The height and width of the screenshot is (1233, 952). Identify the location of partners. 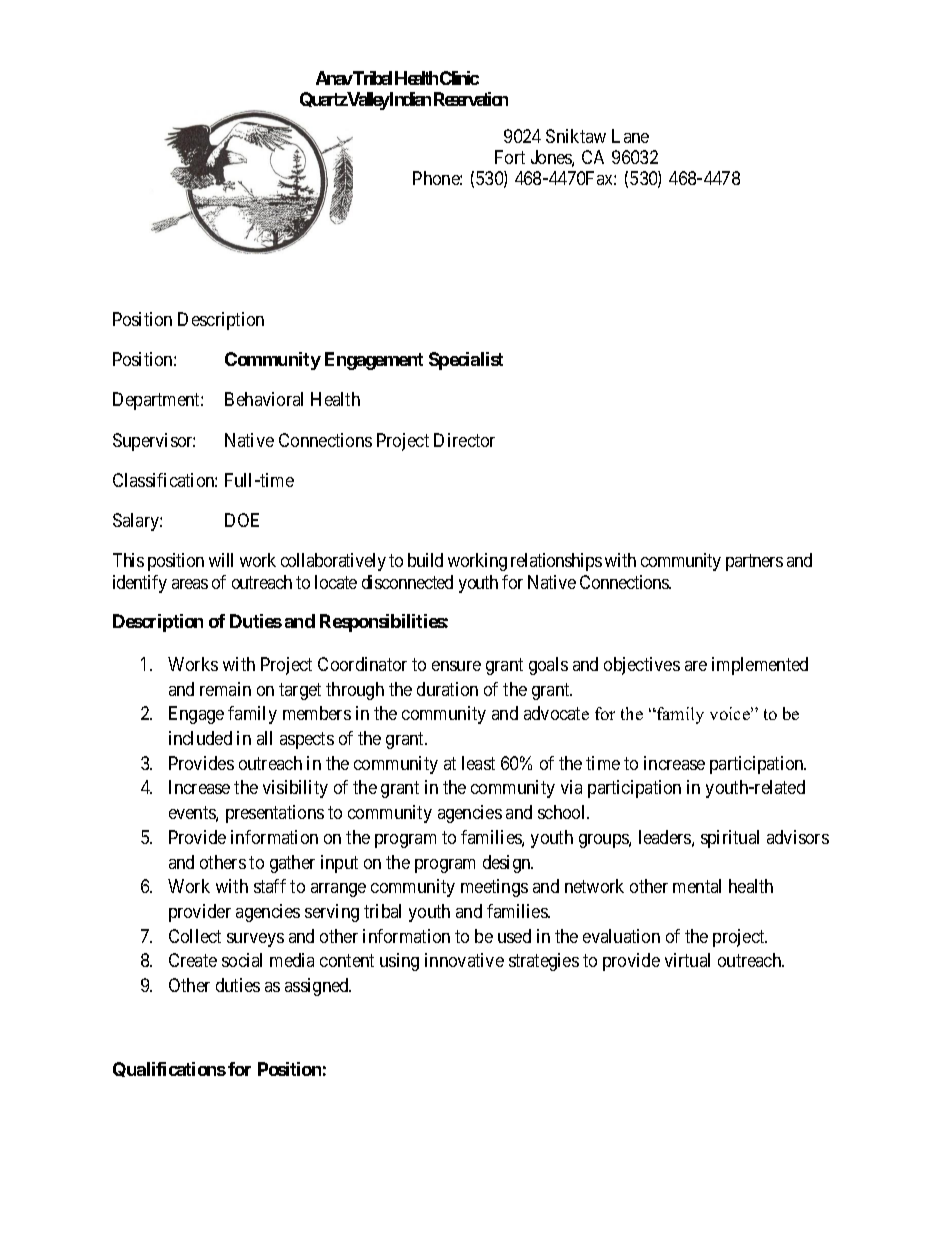
(754, 563).
